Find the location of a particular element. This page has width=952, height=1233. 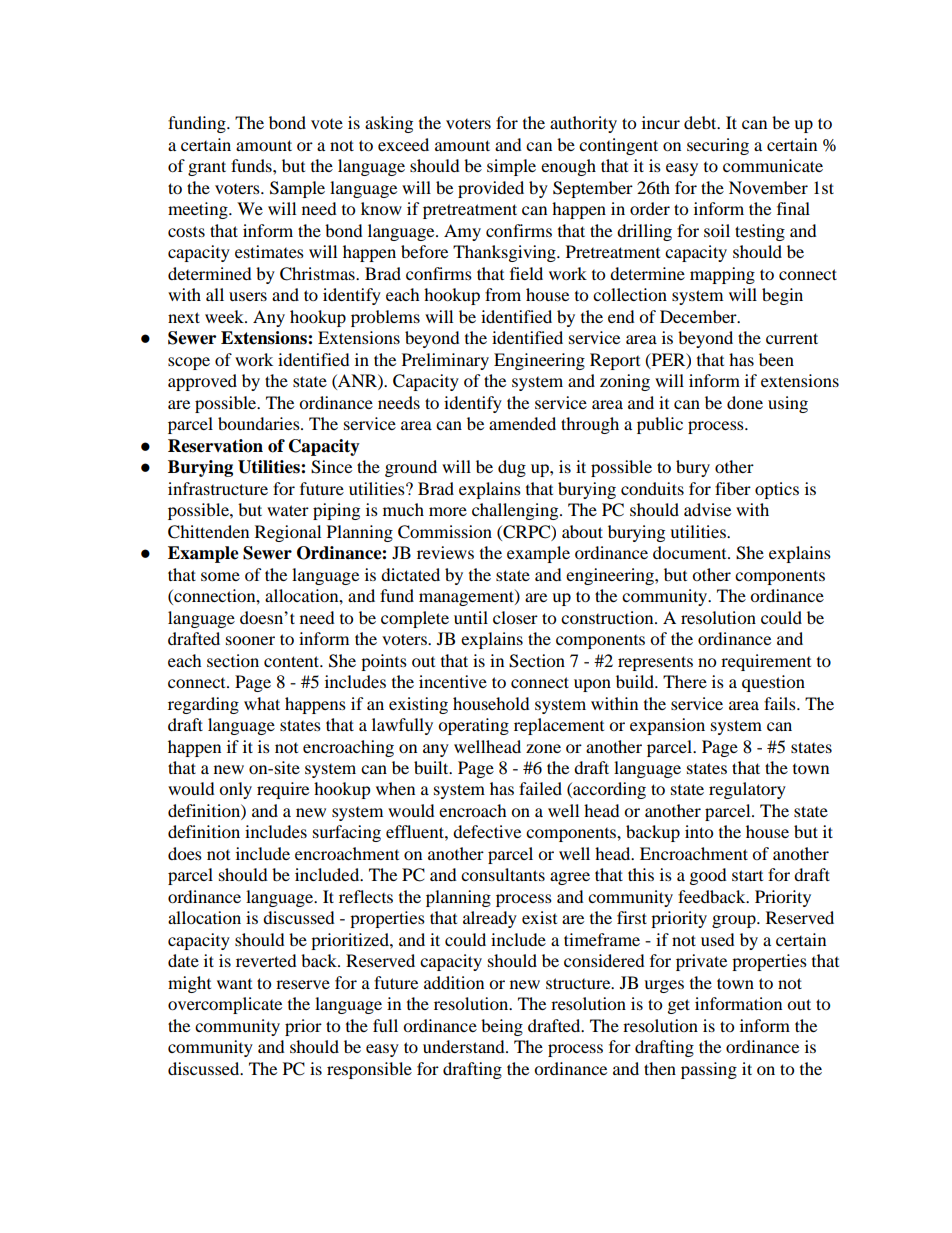

overcomplicate is located at coordinates (225, 1005).
